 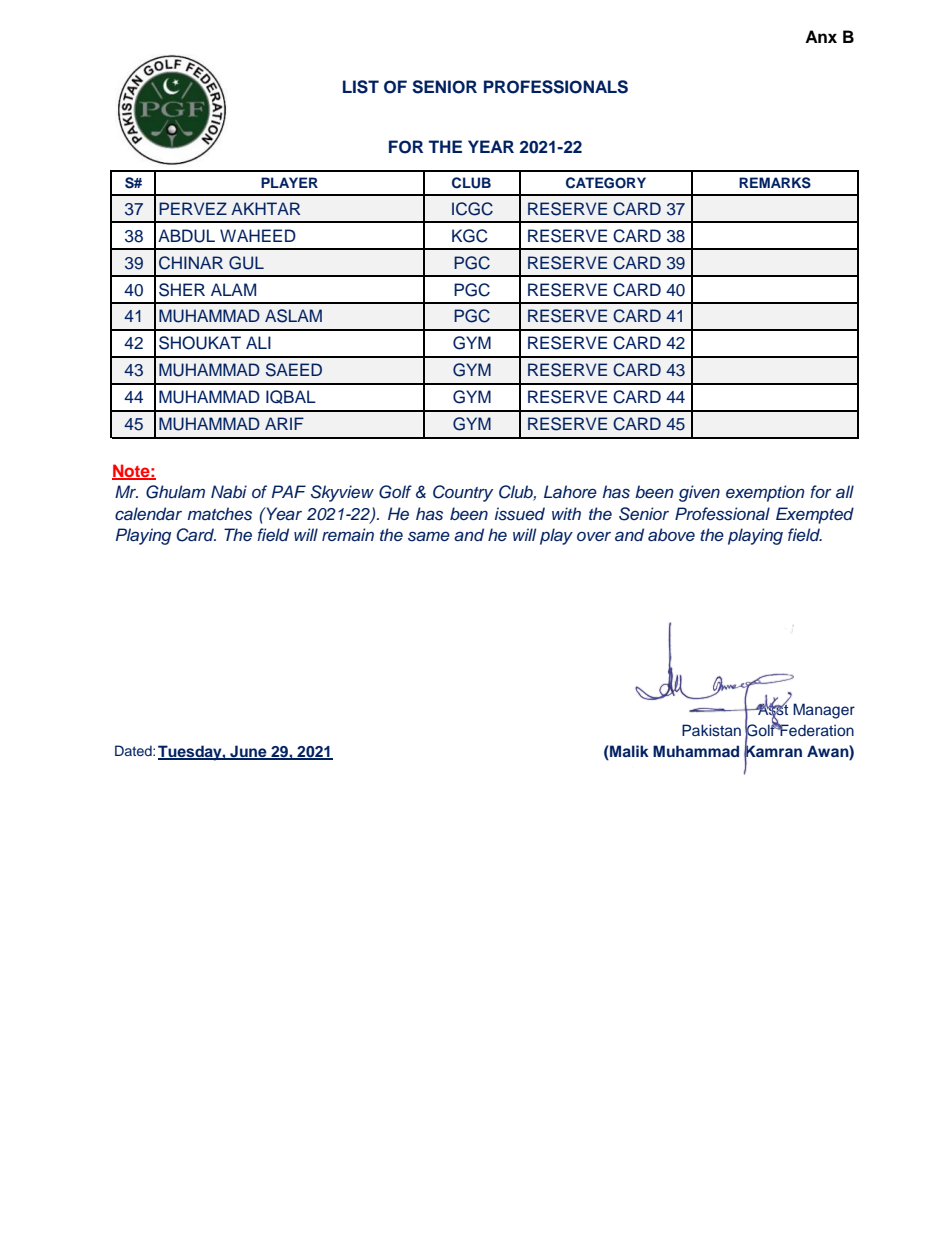 I want to click on ARIF, so click(x=284, y=423).
